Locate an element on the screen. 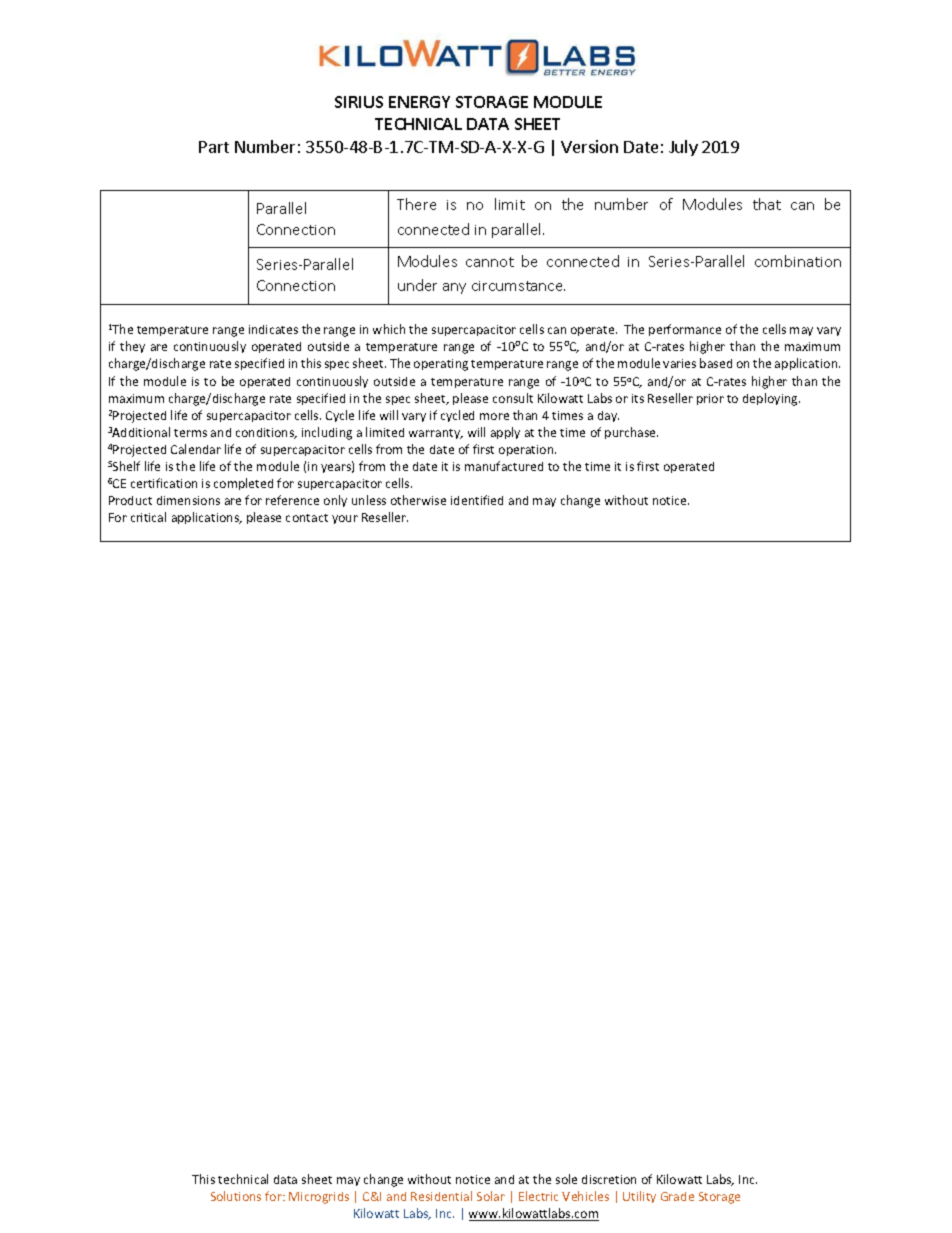 Image resolution: width=952 pixels, height=1233 pixels. July is located at coordinates (683, 148).
